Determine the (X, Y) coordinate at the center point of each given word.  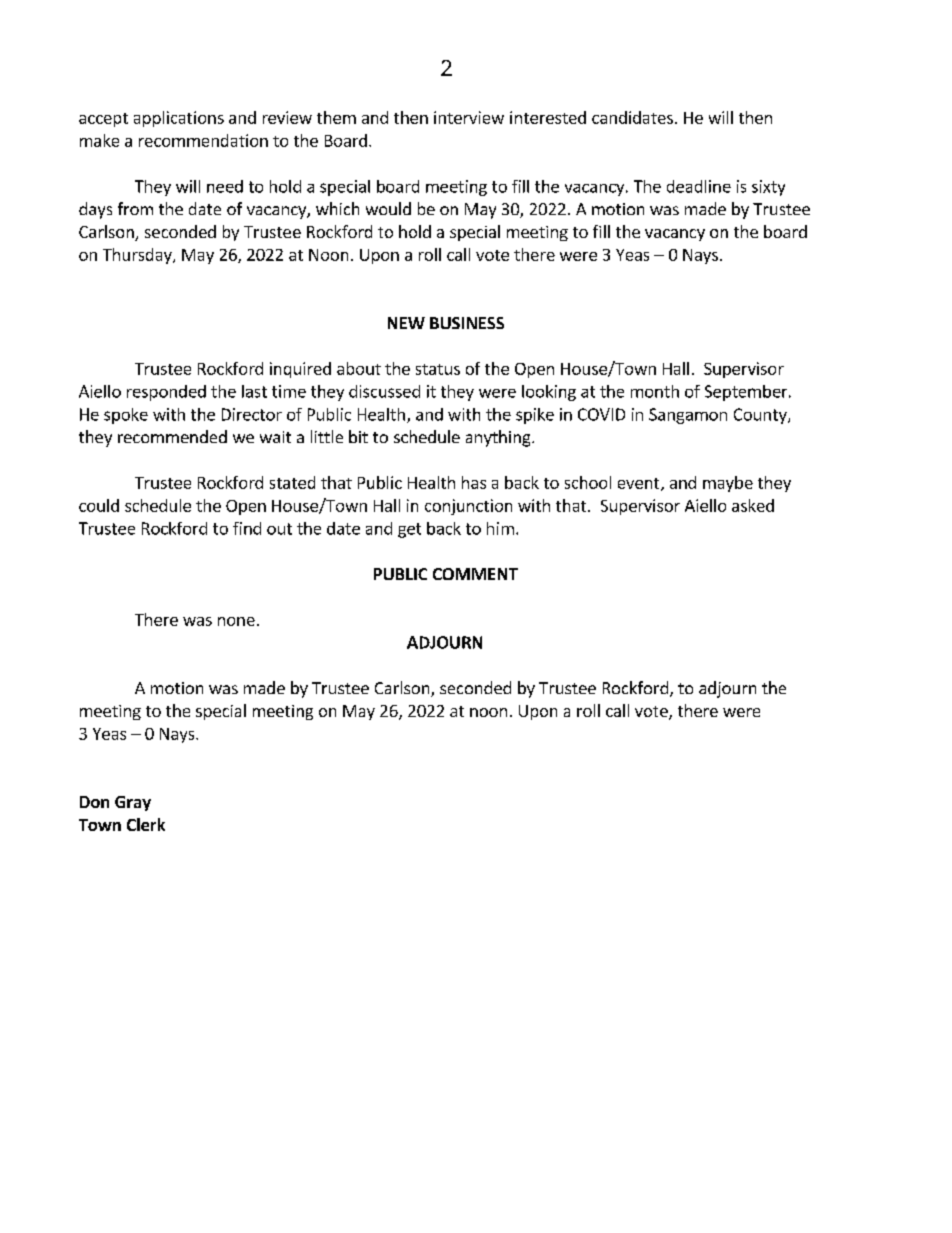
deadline (699, 186)
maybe (728, 484)
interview (469, 117)
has (474, 482)
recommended (172, 436)
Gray (133, 803)
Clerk (146, 824)
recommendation (203, 140)
